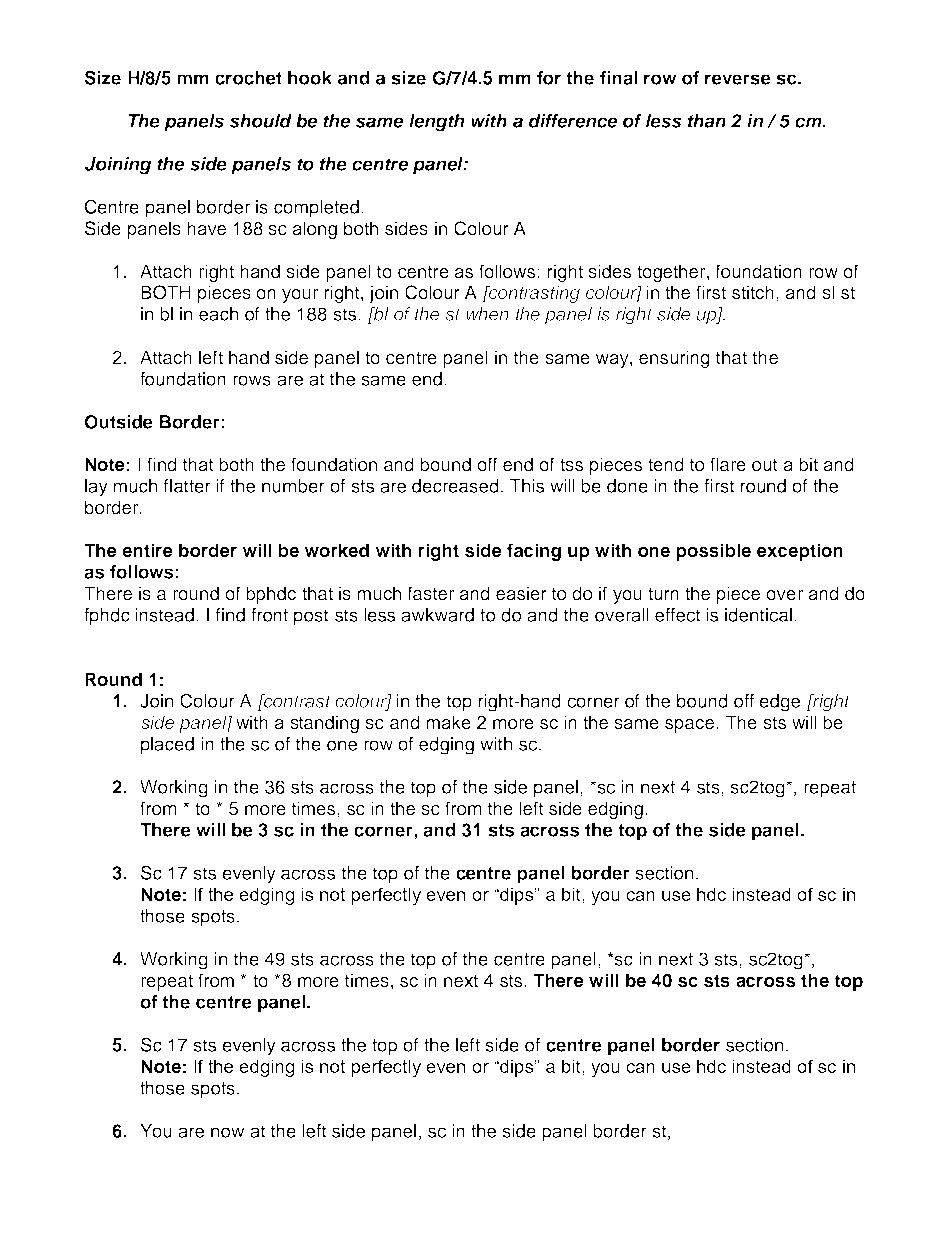  I want to click on awkward, so click(437, 615).
